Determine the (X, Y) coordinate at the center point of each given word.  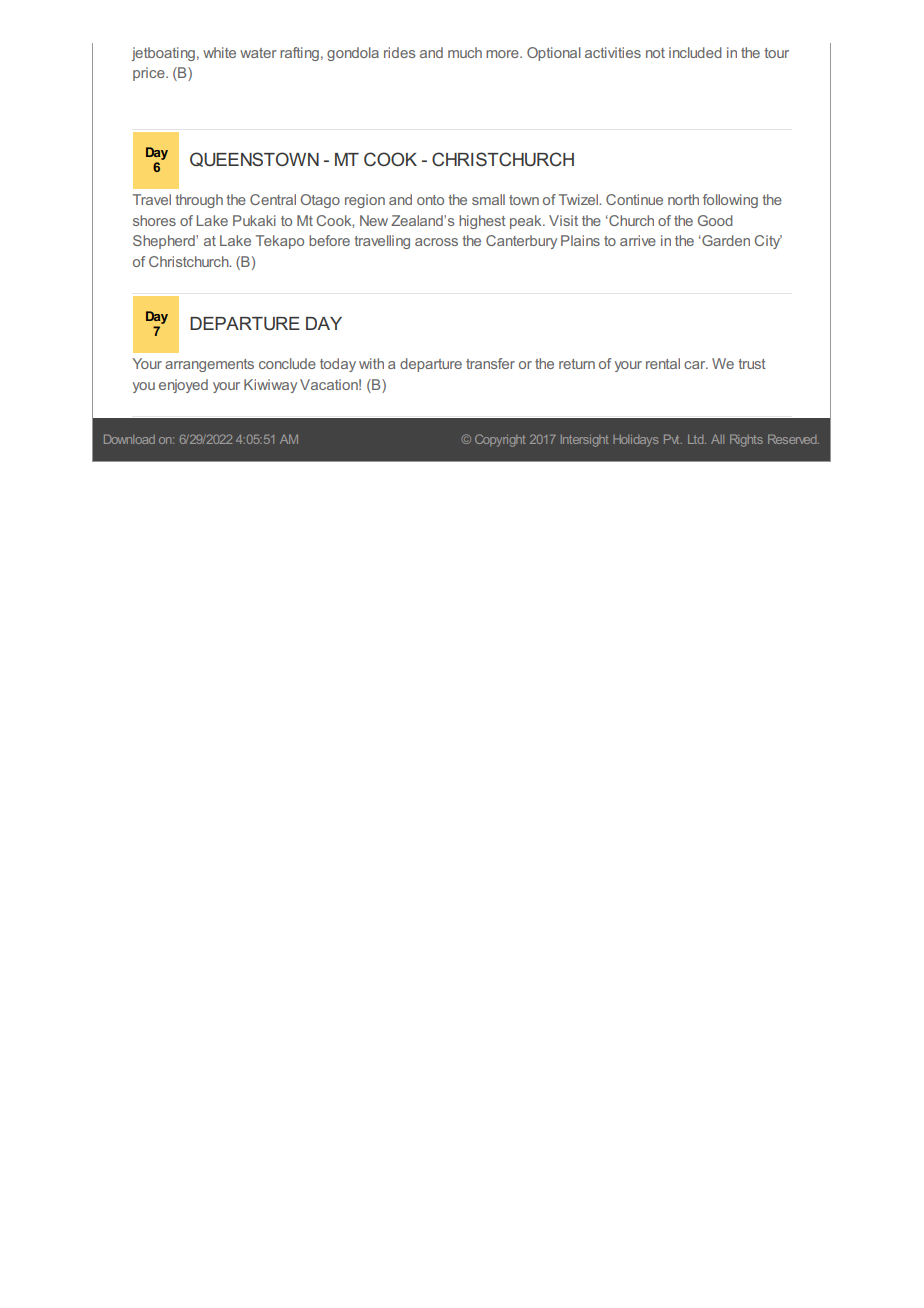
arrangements (209, 365)
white (219, 52)
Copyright (500, 440)
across (436, 242)
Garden (725, 240)
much (465, 52)
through (199, 201)
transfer (490, 363)
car (696, 365)
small (488, 199)
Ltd (697, 439)
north (683, 199)
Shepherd (165, 242)
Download (129, 439)
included (695, 52)
